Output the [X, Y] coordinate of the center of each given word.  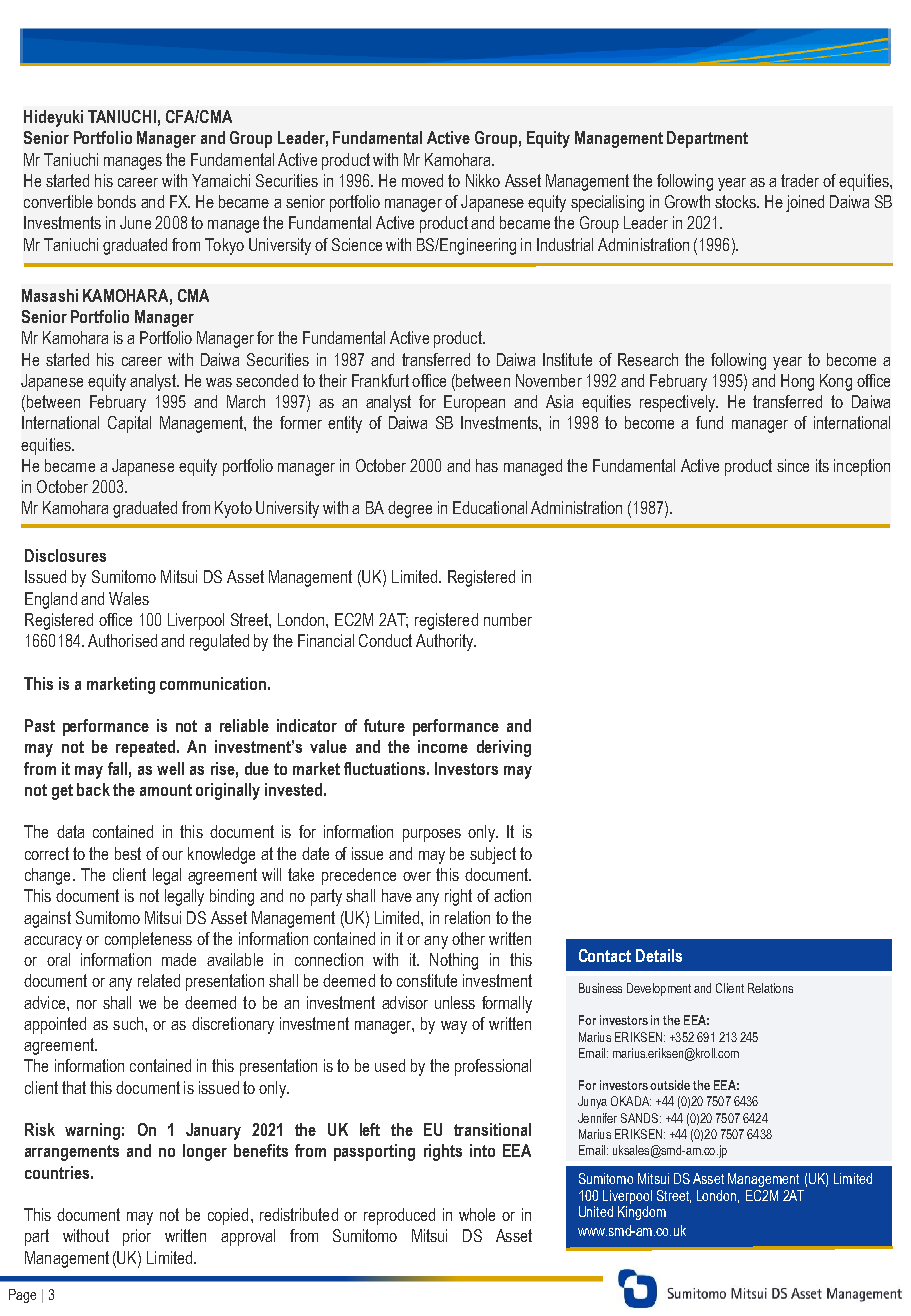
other [468, 938]
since [793, 465]
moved [422, 180]
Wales [129, 598]
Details [659, 955]
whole [477, 1214]
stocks [736, 201]
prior [137, 1237]
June [135, 222]
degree [410, 509]
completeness [148, 940]
